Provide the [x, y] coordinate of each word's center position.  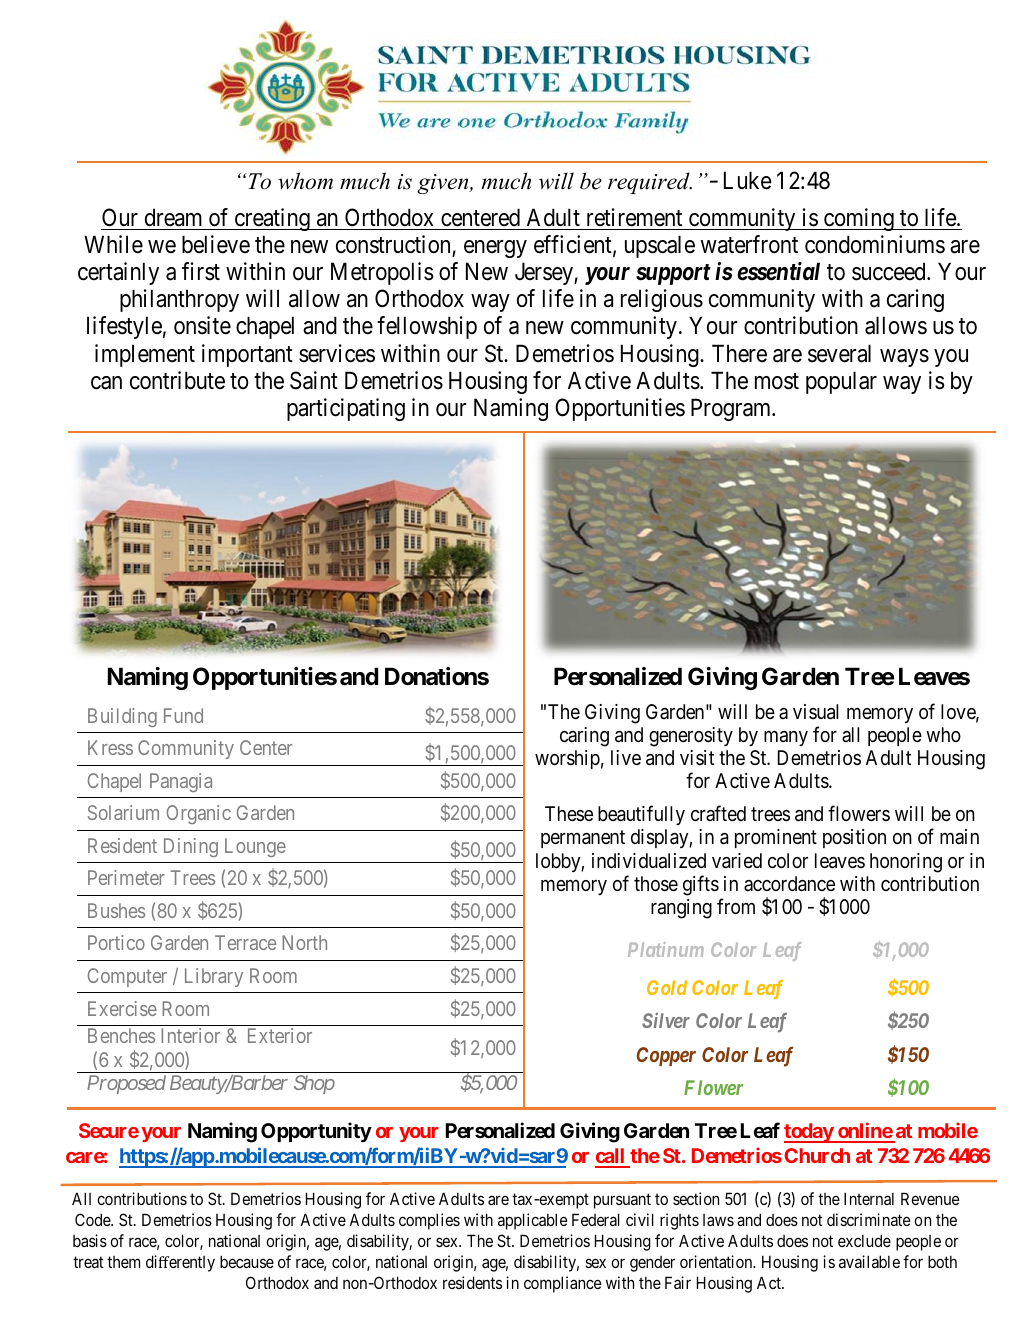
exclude [864, 1240]
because [247, 1261]
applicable [532, 1221]
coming [859, 219]
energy [495, 249]
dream [173, 217]
